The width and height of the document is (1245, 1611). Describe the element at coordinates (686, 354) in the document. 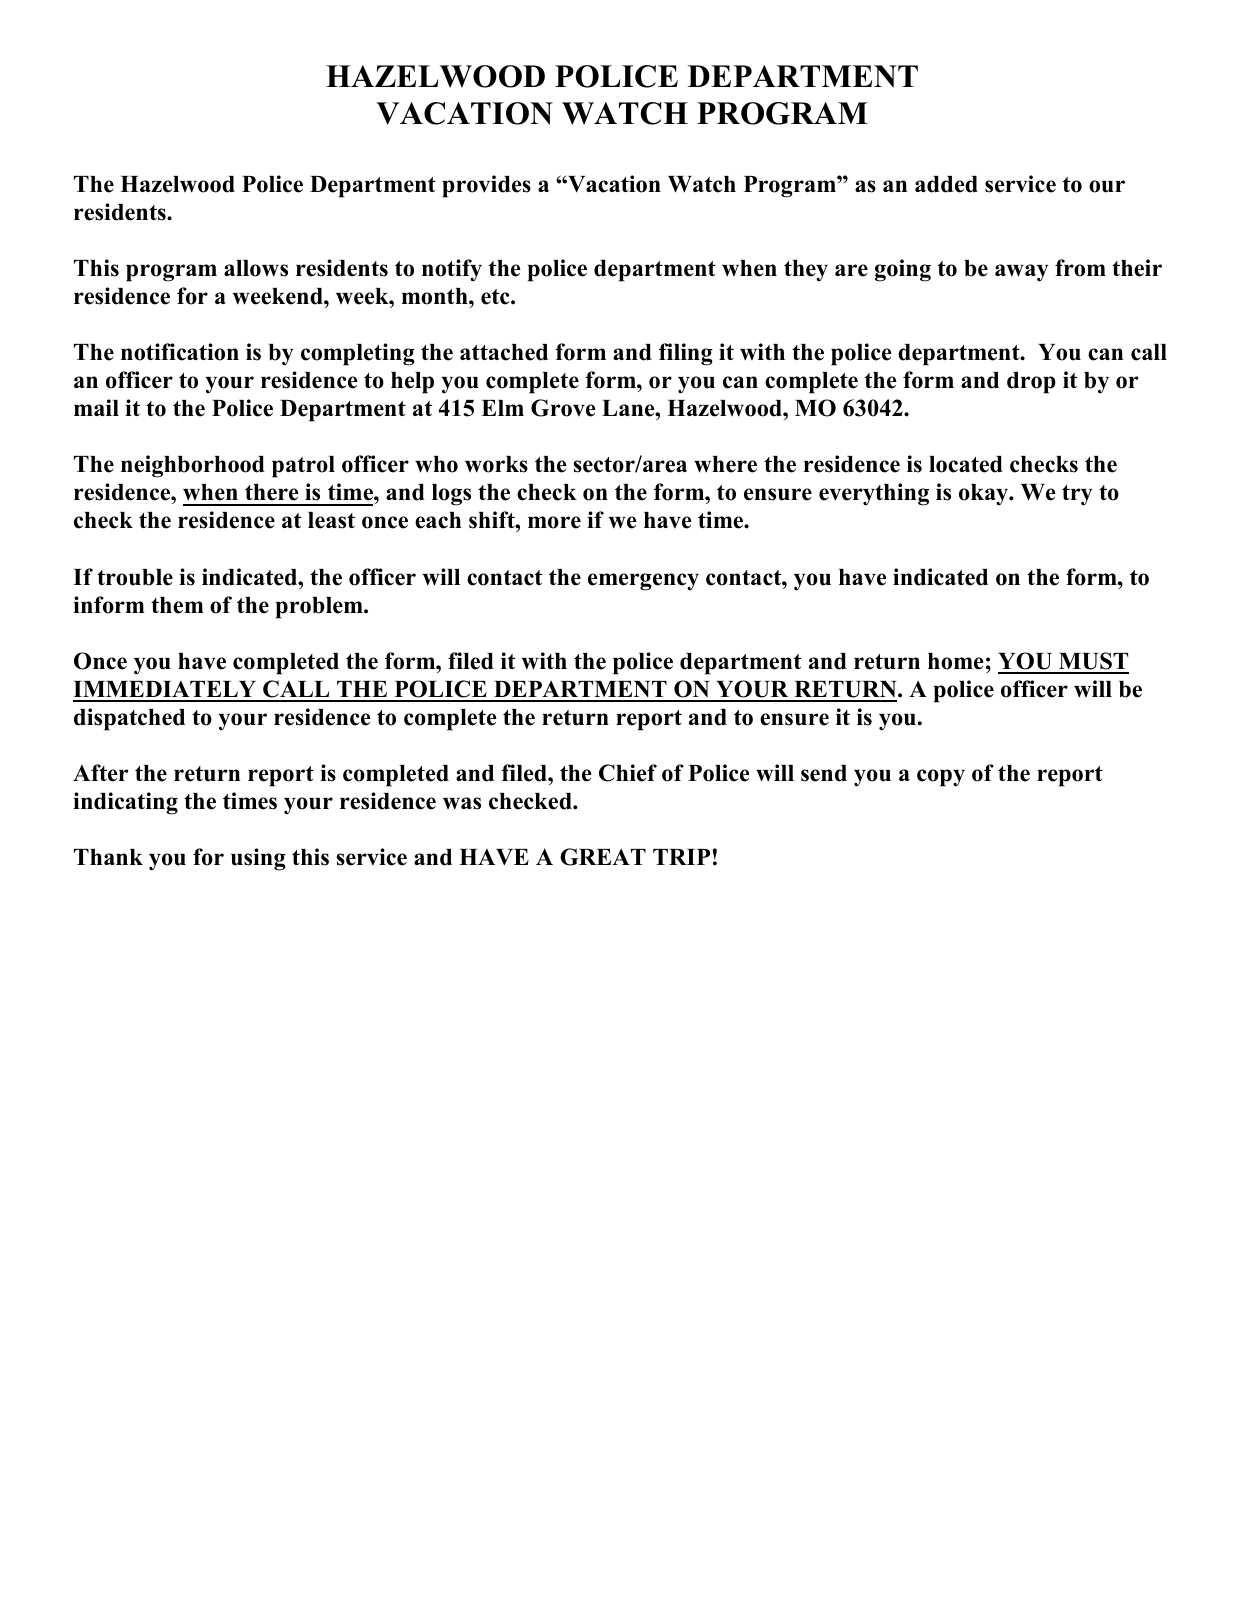

I see `filing` at that location.
